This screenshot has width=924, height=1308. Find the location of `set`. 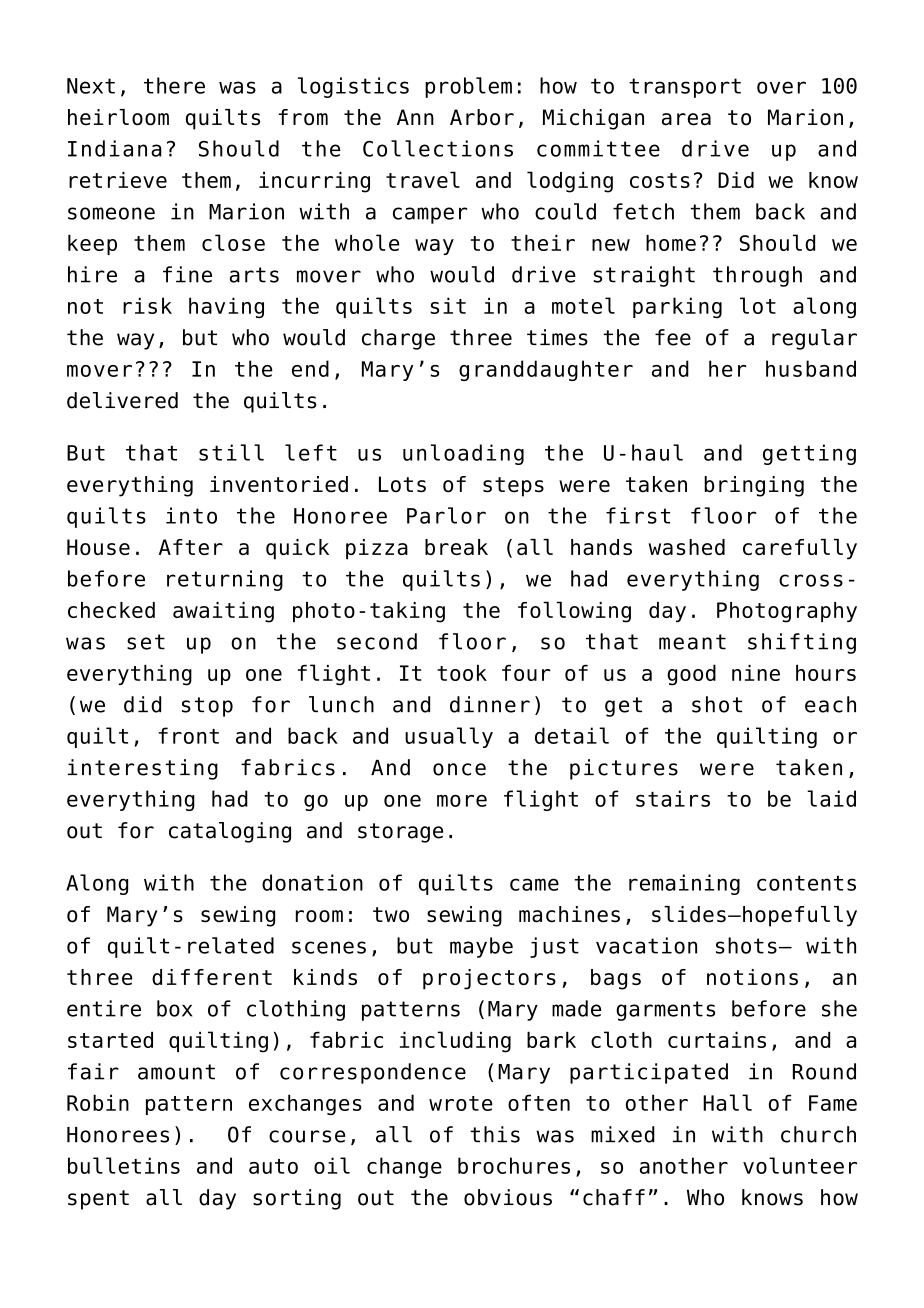

set is located at coordinates (146, 642).
